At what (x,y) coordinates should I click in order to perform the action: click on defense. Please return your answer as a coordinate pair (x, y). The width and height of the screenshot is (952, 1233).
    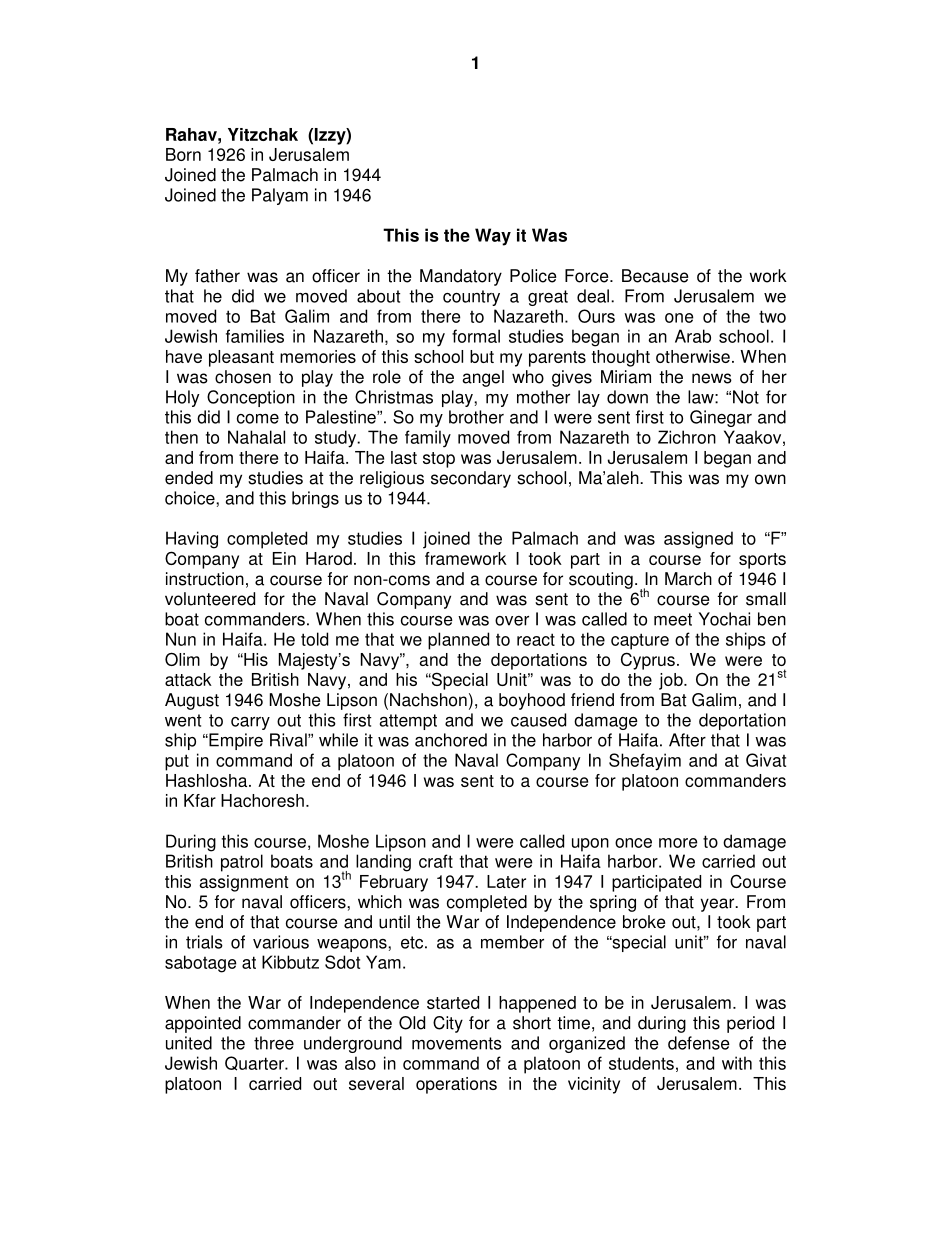
    Looking at the image, I should click on (699, 1043).
